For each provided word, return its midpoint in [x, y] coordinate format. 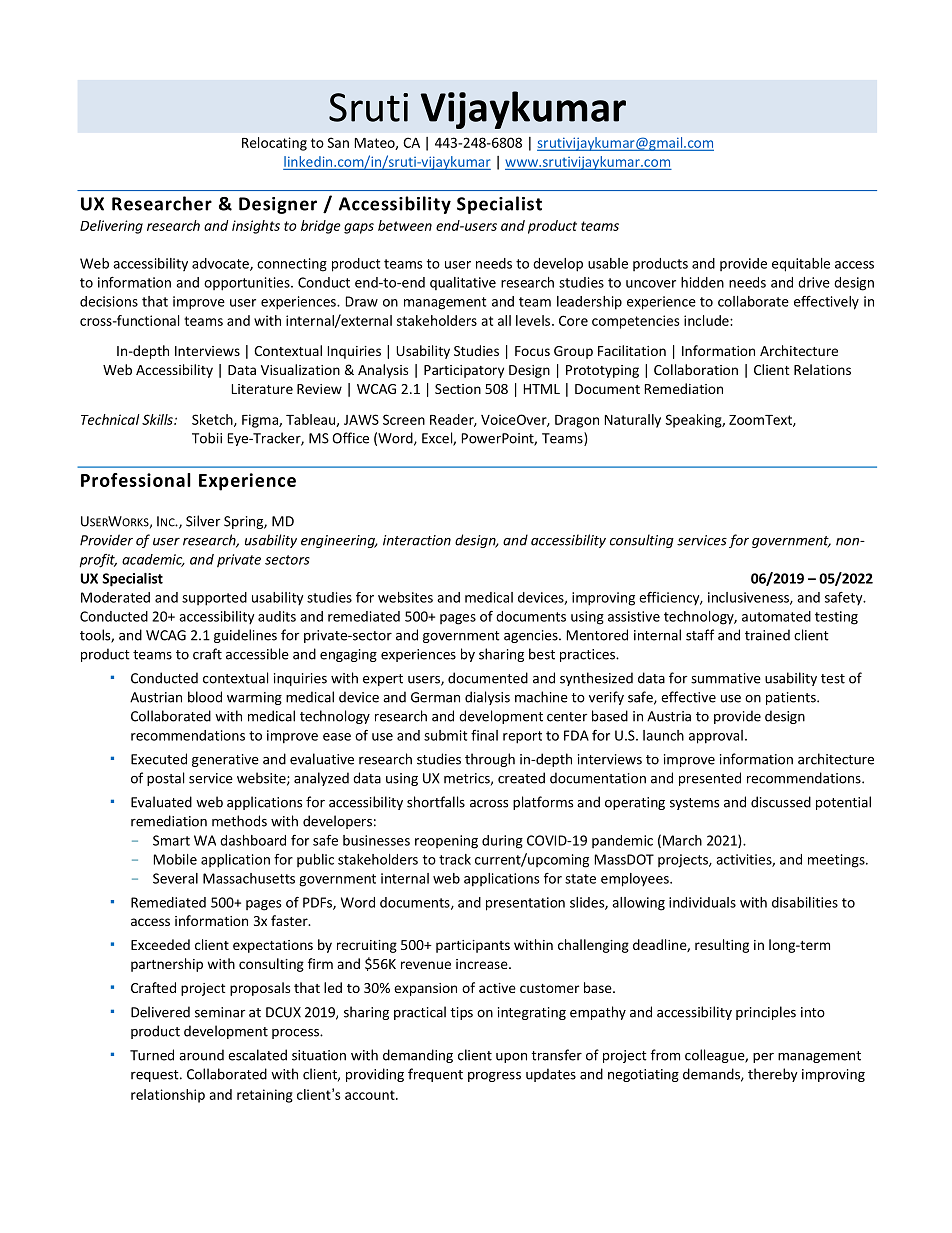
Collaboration [696, 369]
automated [776, 616]
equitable [801, 265]
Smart [171, 840]
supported [214, 599]
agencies [532, 636]
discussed [781, 802]
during [502, 842]
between [405, 225]
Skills [158, 419]
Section [458, 389]
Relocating [274, 144]
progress [494, 1077]
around [201, 1055]
